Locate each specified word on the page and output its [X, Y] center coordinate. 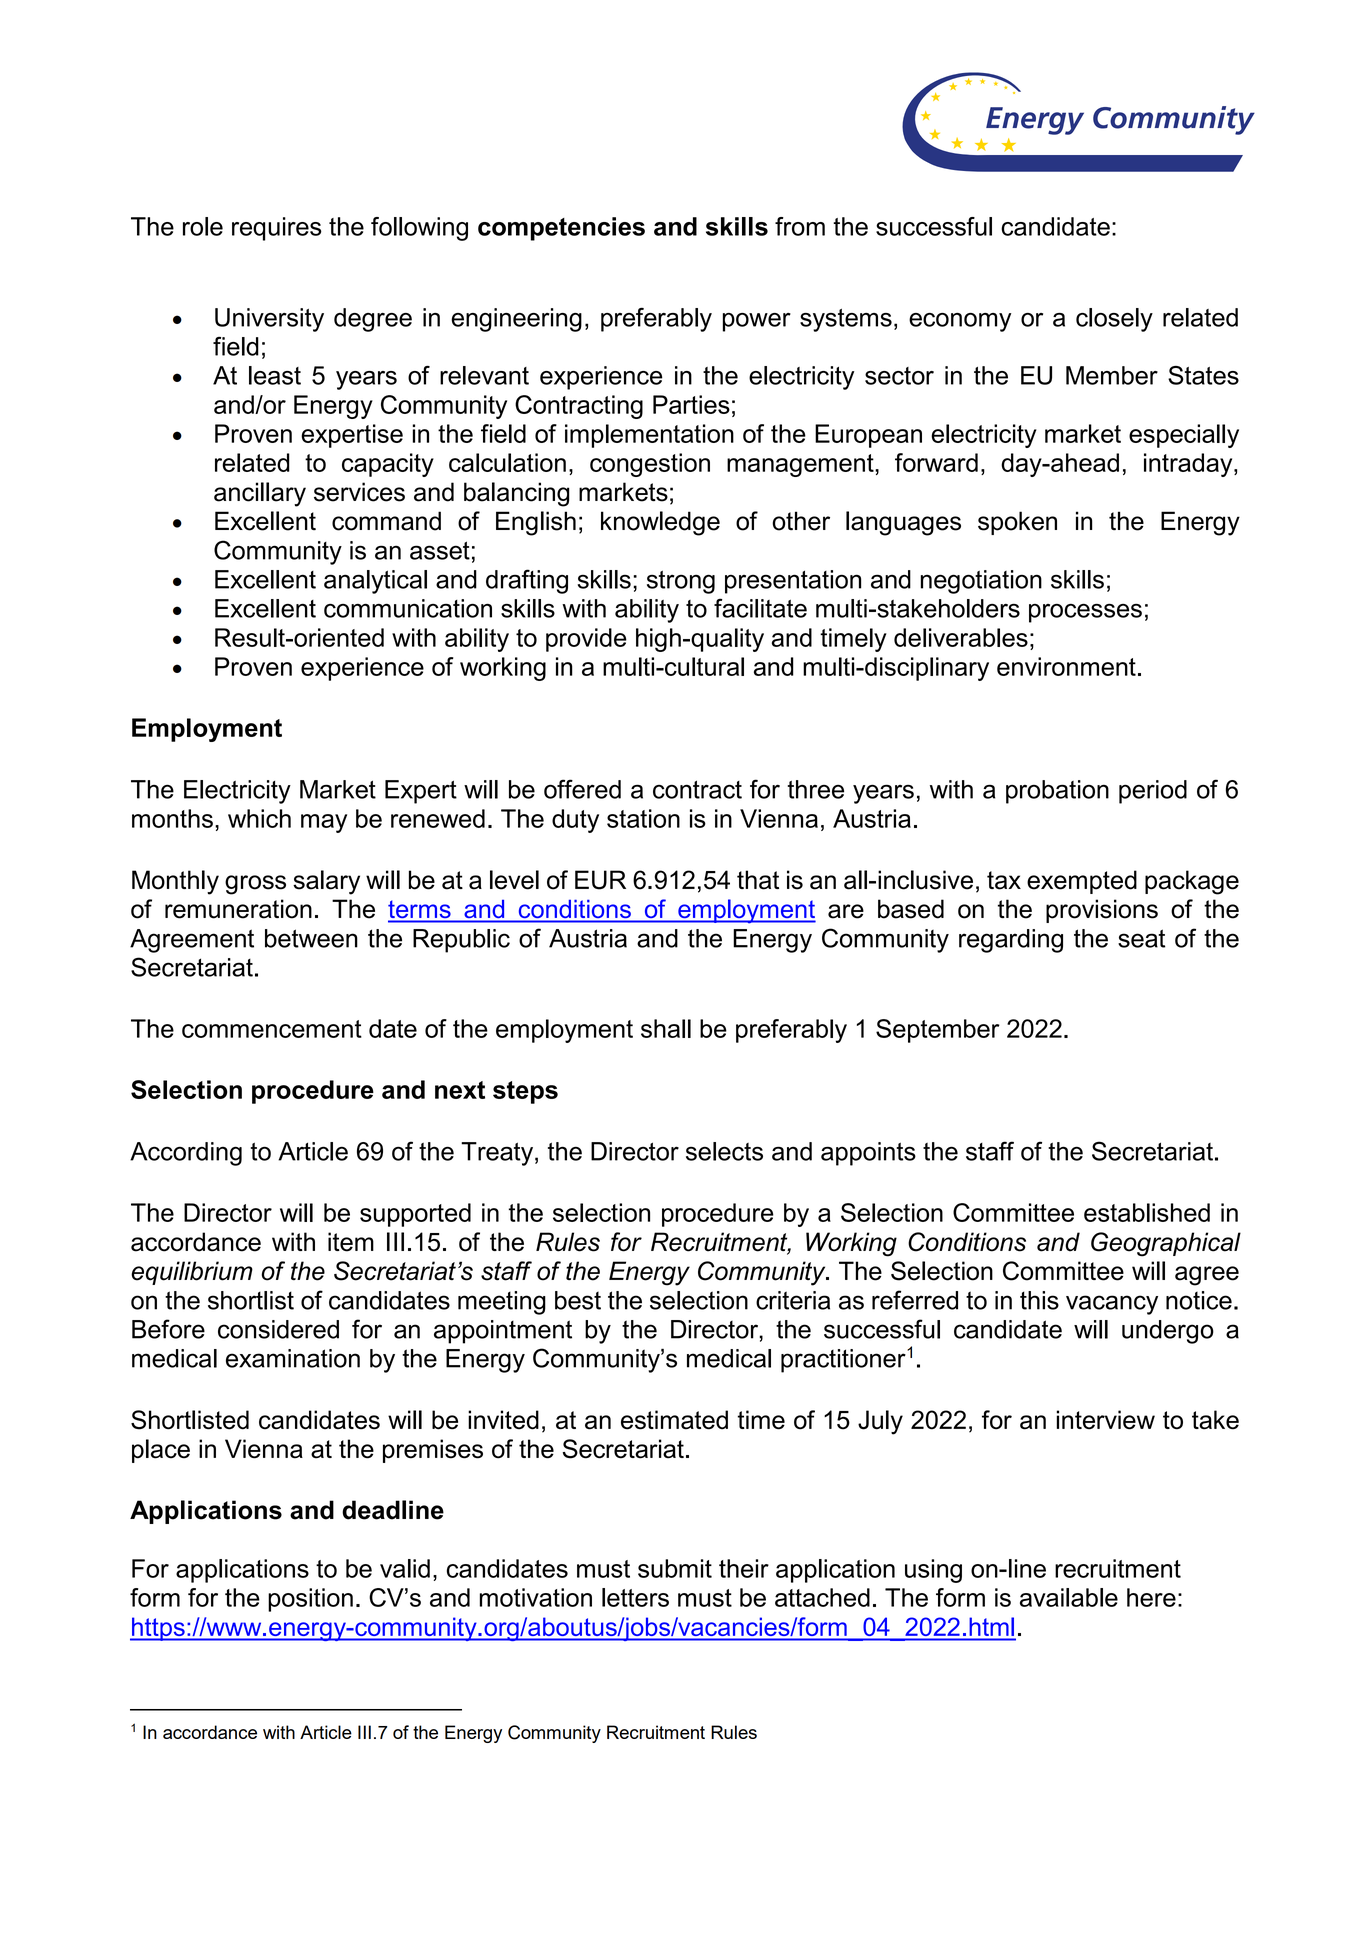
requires [277, 229]
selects [724, 1151]
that [758, 880]
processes [1085, 613]
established [1147, 1212]
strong [681, 582]
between [311, 938]
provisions [1102, 911]
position [310, 1600]
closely [1114, 320]
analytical [375, 582]
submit [675, 1568]
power [757, 322]
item [351, 1242]
